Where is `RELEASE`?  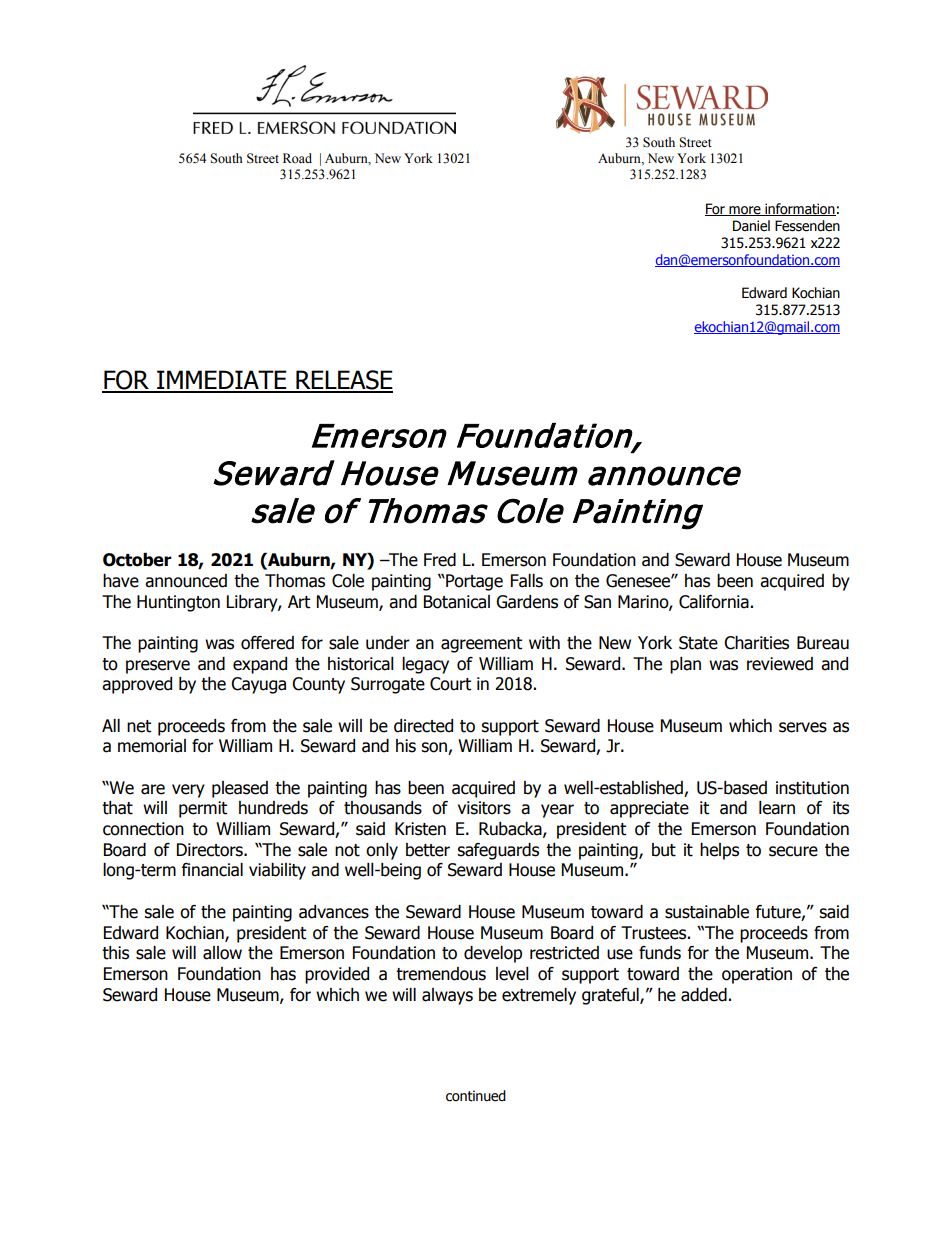 RELEASE is located at coordinates (343, 381).
